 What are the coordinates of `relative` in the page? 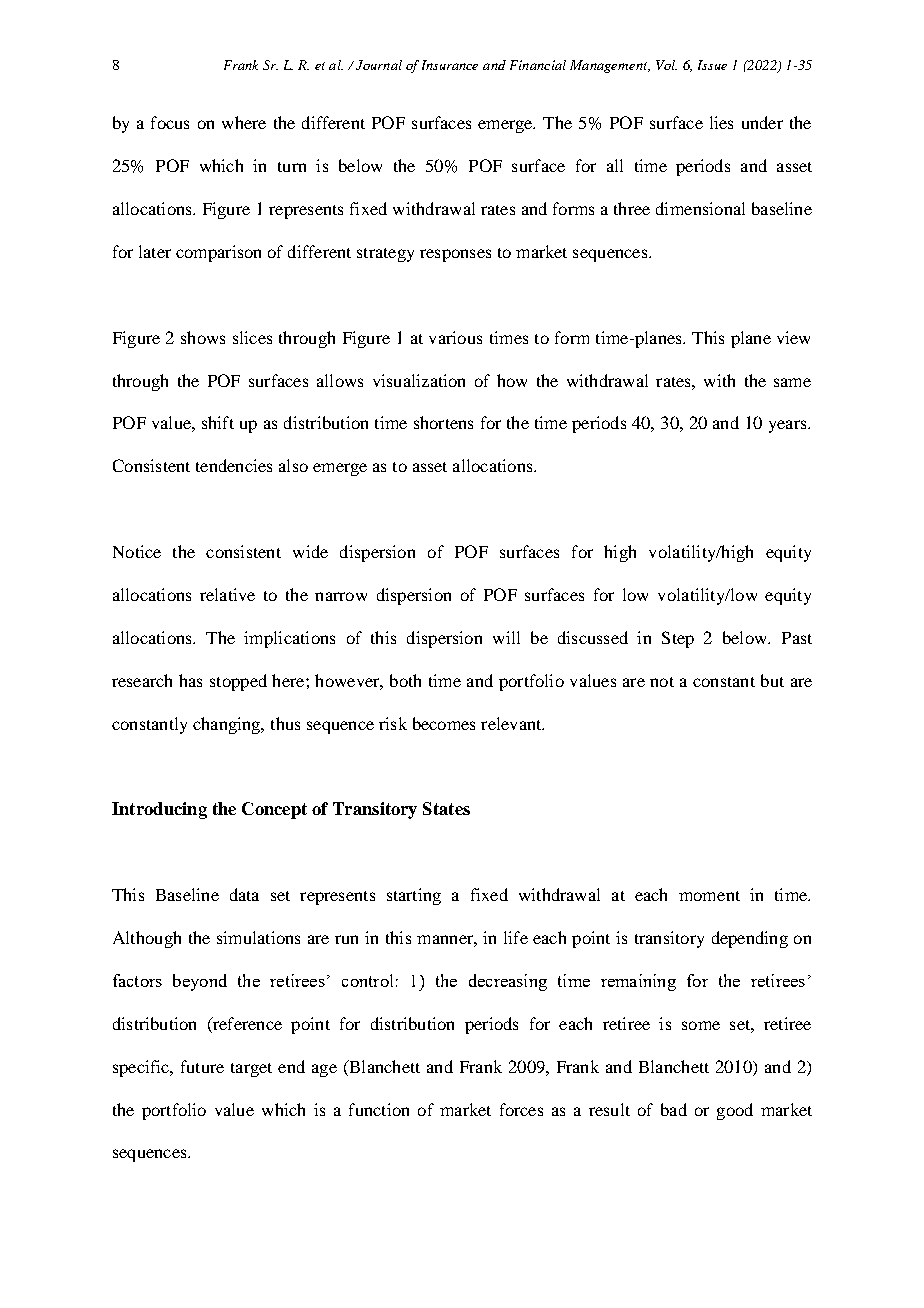 It's located at (227, 594).
